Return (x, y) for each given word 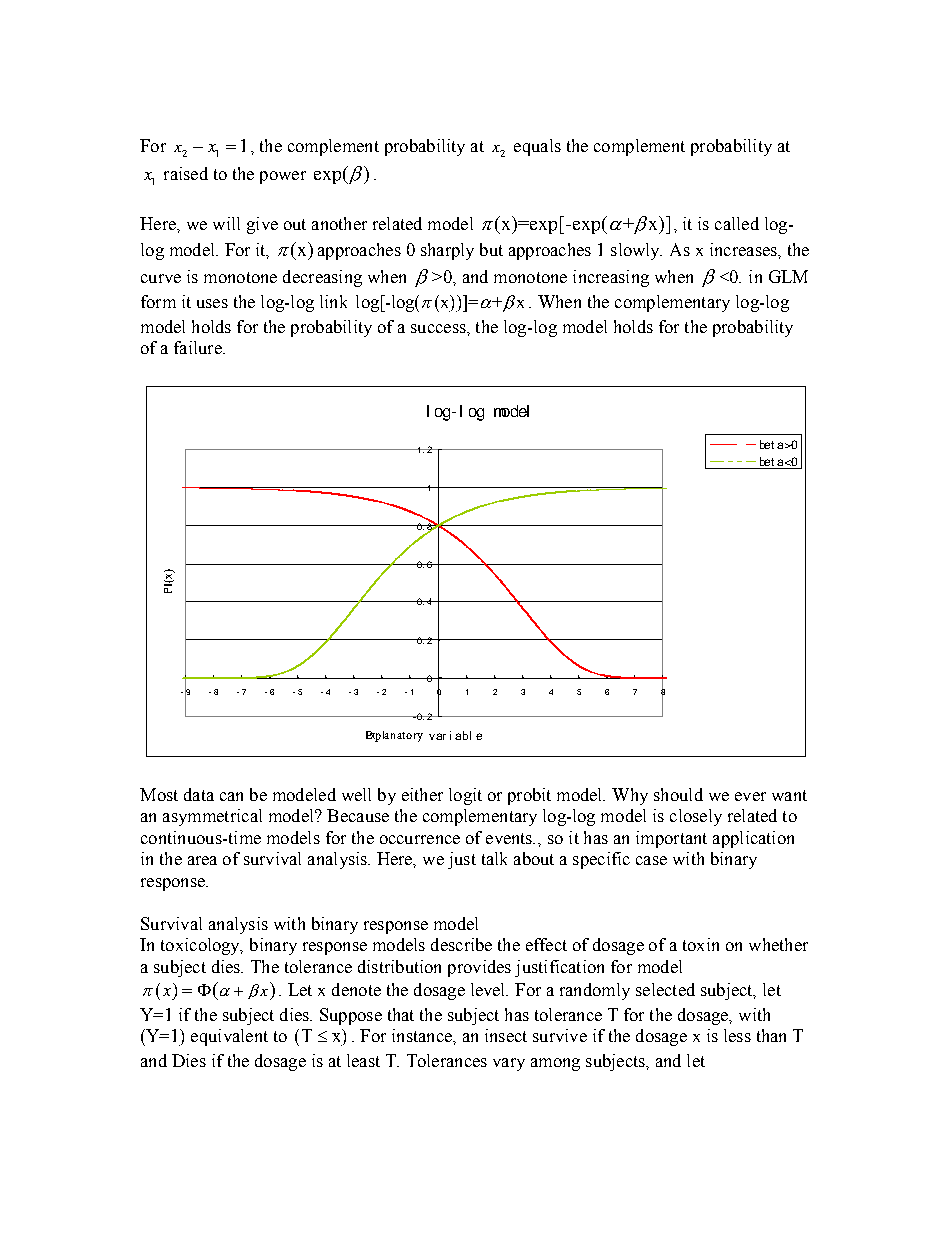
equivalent (229, 1037)
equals (537, 147)
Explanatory (394, 736)
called (737, 223)
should (678, 794)
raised (186, 173)
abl (463, 735)
